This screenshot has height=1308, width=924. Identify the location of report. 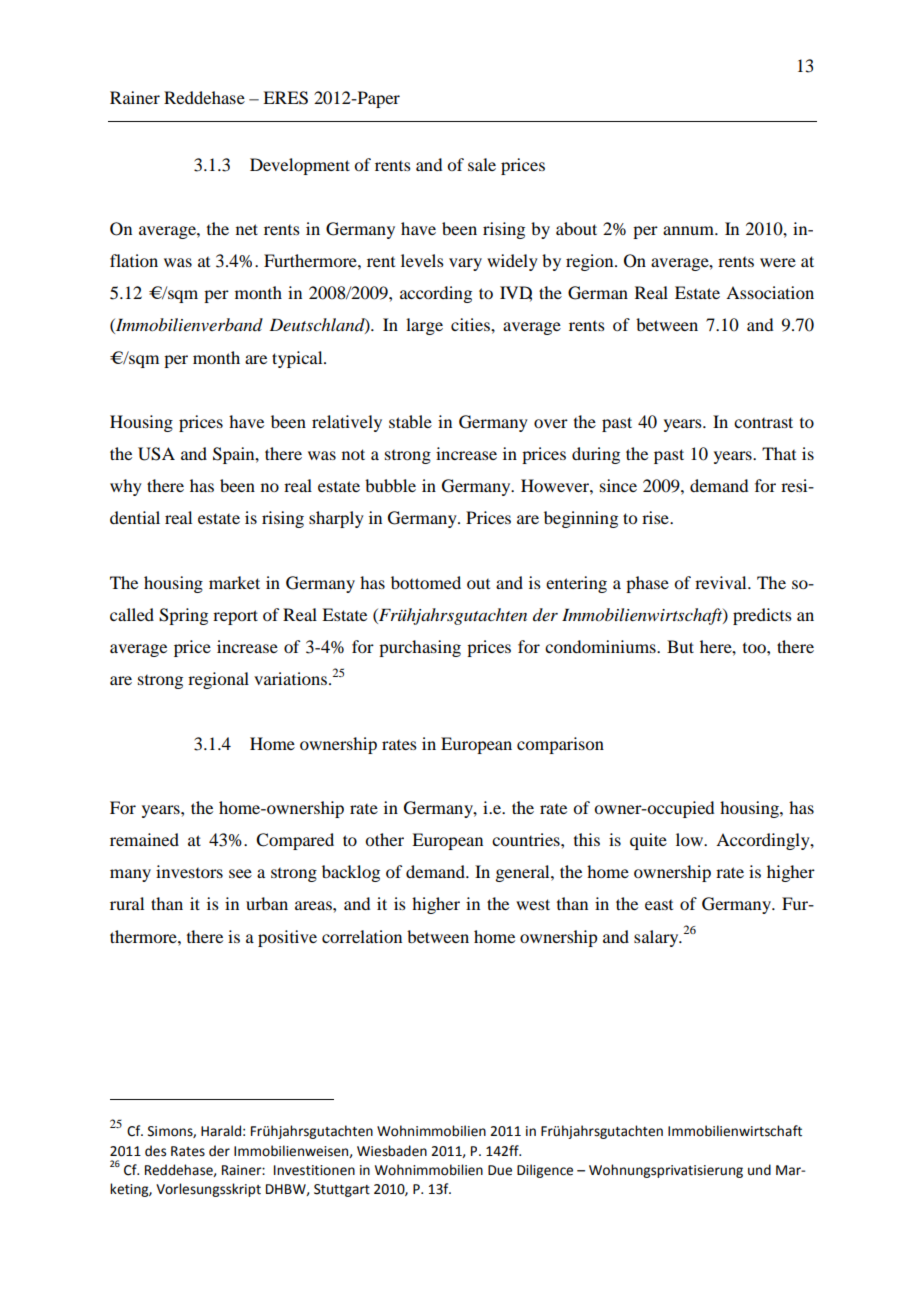
(235, 617).
